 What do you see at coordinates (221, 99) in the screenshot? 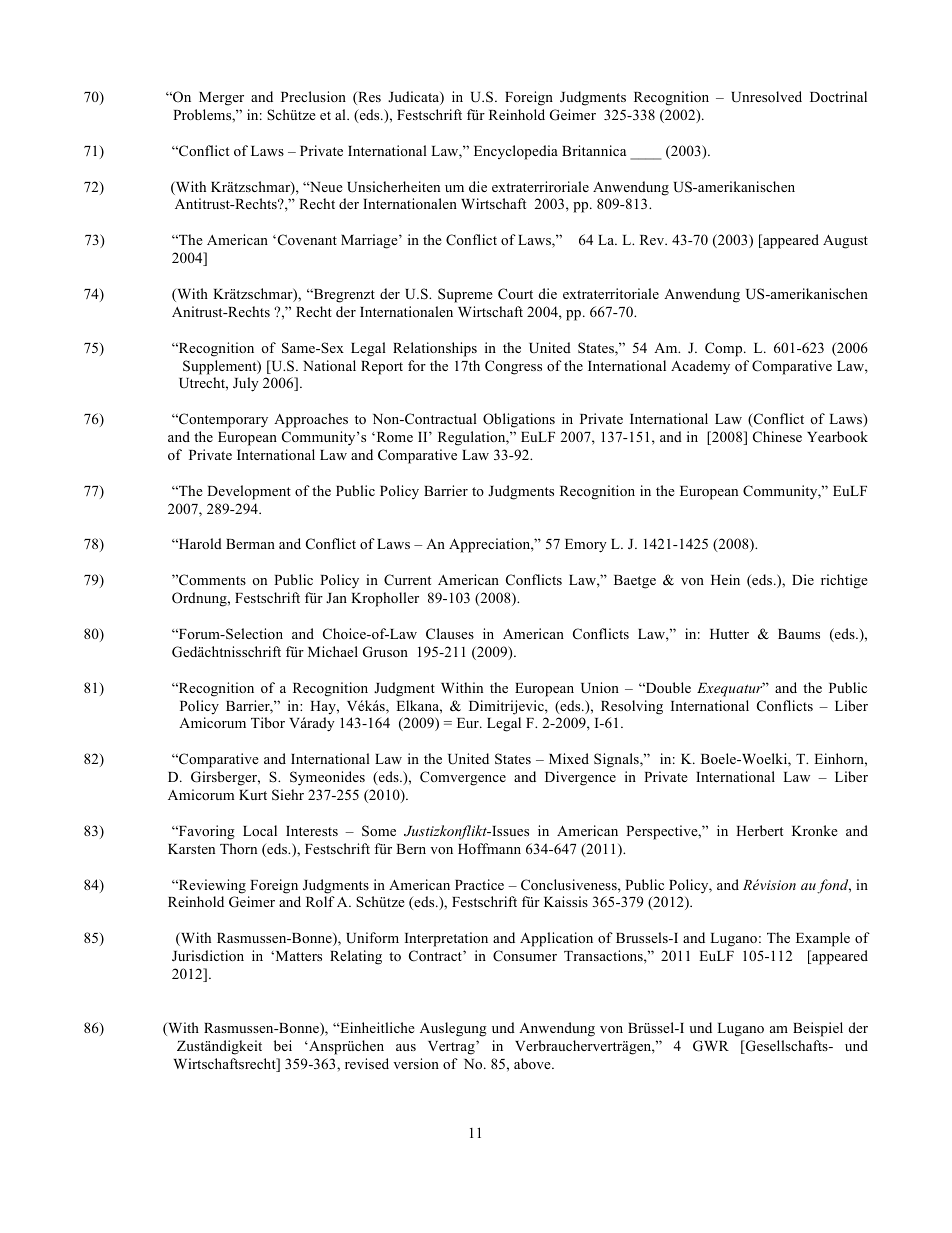
I see `Merger` at bounding box center [221, 99].
